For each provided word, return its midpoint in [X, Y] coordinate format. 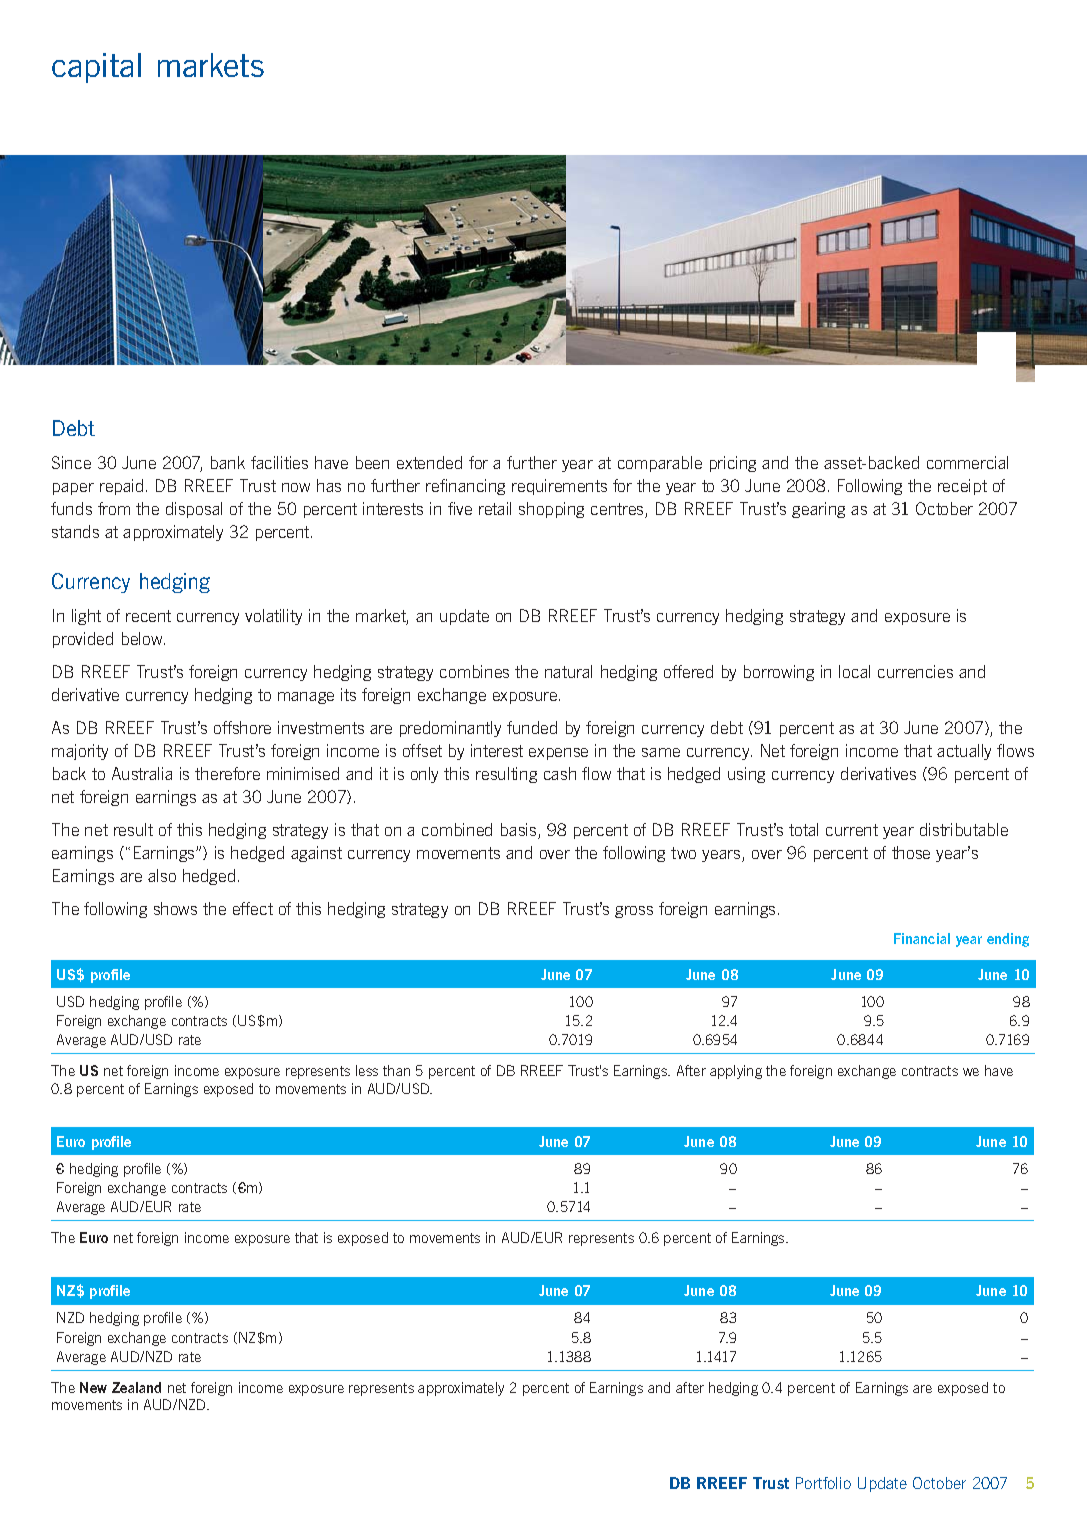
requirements [559, 487]
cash [560, 773]
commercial [967, 462]
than [396, 1070]
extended [429, 462]
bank [228, 462]
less [367, 1070]
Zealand [136, 1387]
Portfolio [823, 1483]
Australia [142, 773]
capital [96, 68]
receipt [962, 487]
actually [964, 752]
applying [736, 1072]
